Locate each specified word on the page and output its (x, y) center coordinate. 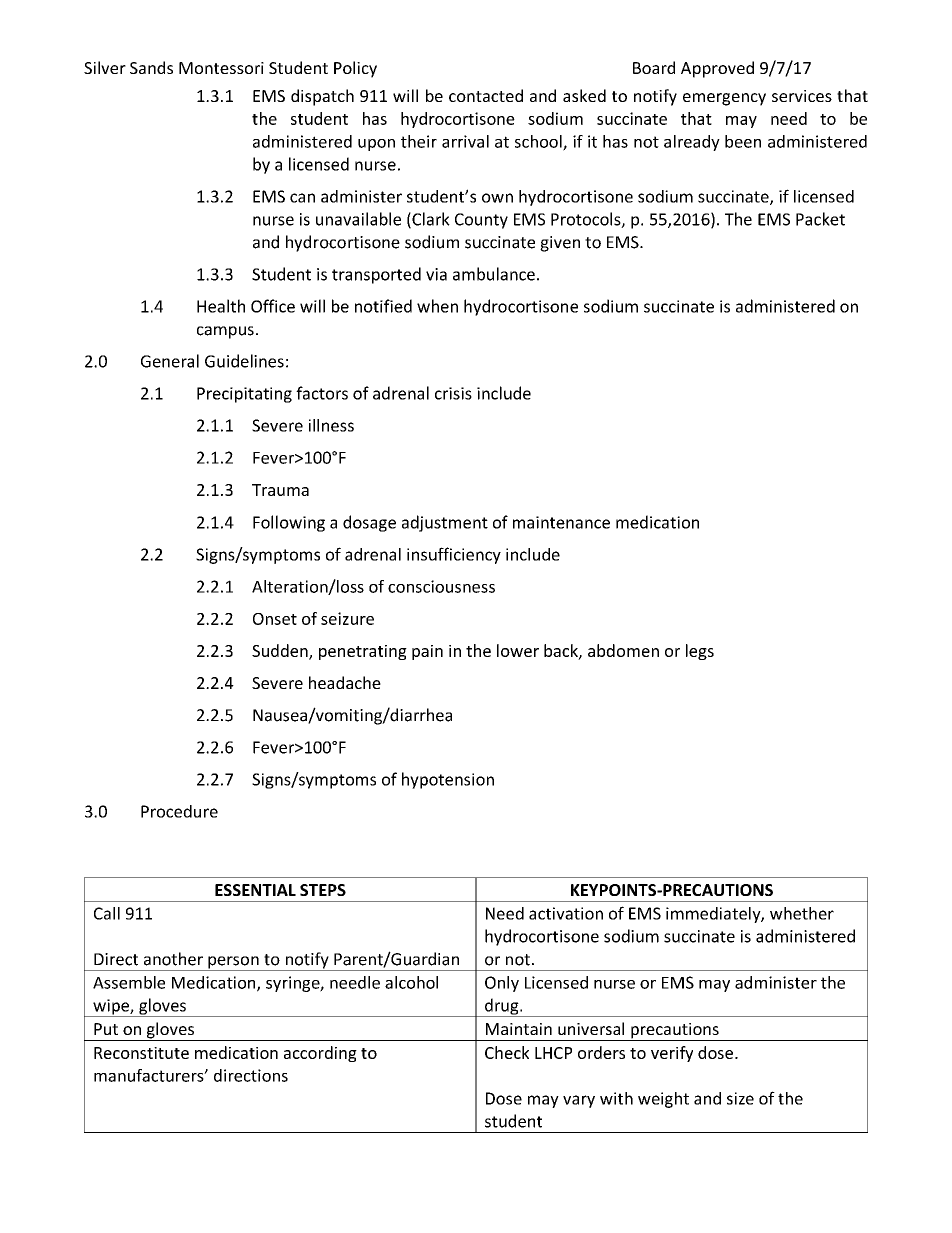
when (437, 306)
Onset (275, 619)
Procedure (179, 811)
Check (507, 1052)
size (740, 1098)
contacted (486, 95)
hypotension (448, 780)
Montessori (221, 68)
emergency (724, 99)
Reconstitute (141, 1053)
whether (802, 913)
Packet (820, 219)
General (170, 361)
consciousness (441, 586)
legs (700, 652)
